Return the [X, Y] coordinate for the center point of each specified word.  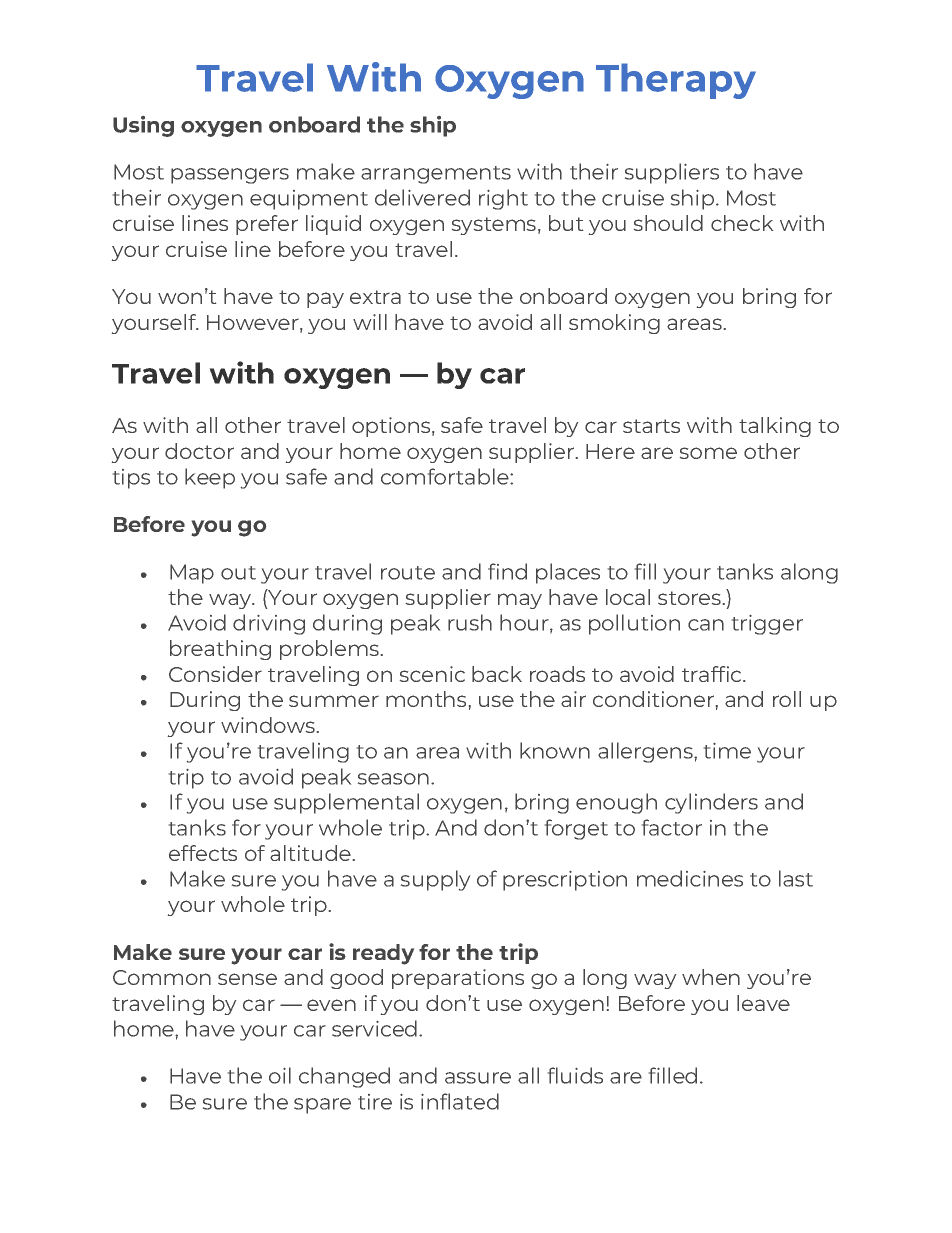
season [393, 779]
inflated [460, 1101]
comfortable [446, 476]
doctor [199, 451]
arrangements [436, 175]
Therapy [676, 81]
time [727, 751]
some [708, 453]
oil [280, 1075]
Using [143, 126]
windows [268, 725]
